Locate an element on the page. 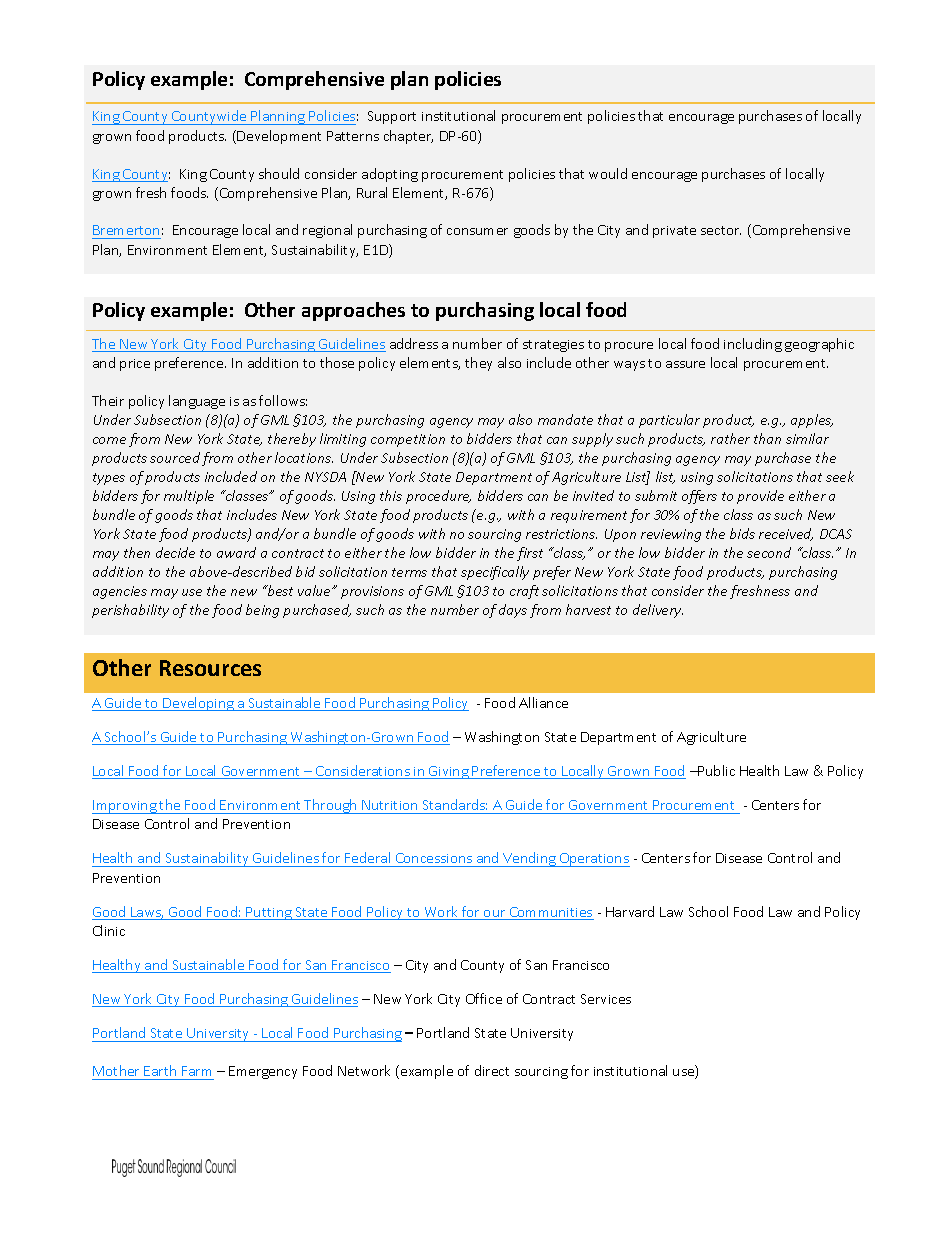 Image resolution: width=952 pixels, height=1233 pixels. Developing is located at coordinates (199, 704).
